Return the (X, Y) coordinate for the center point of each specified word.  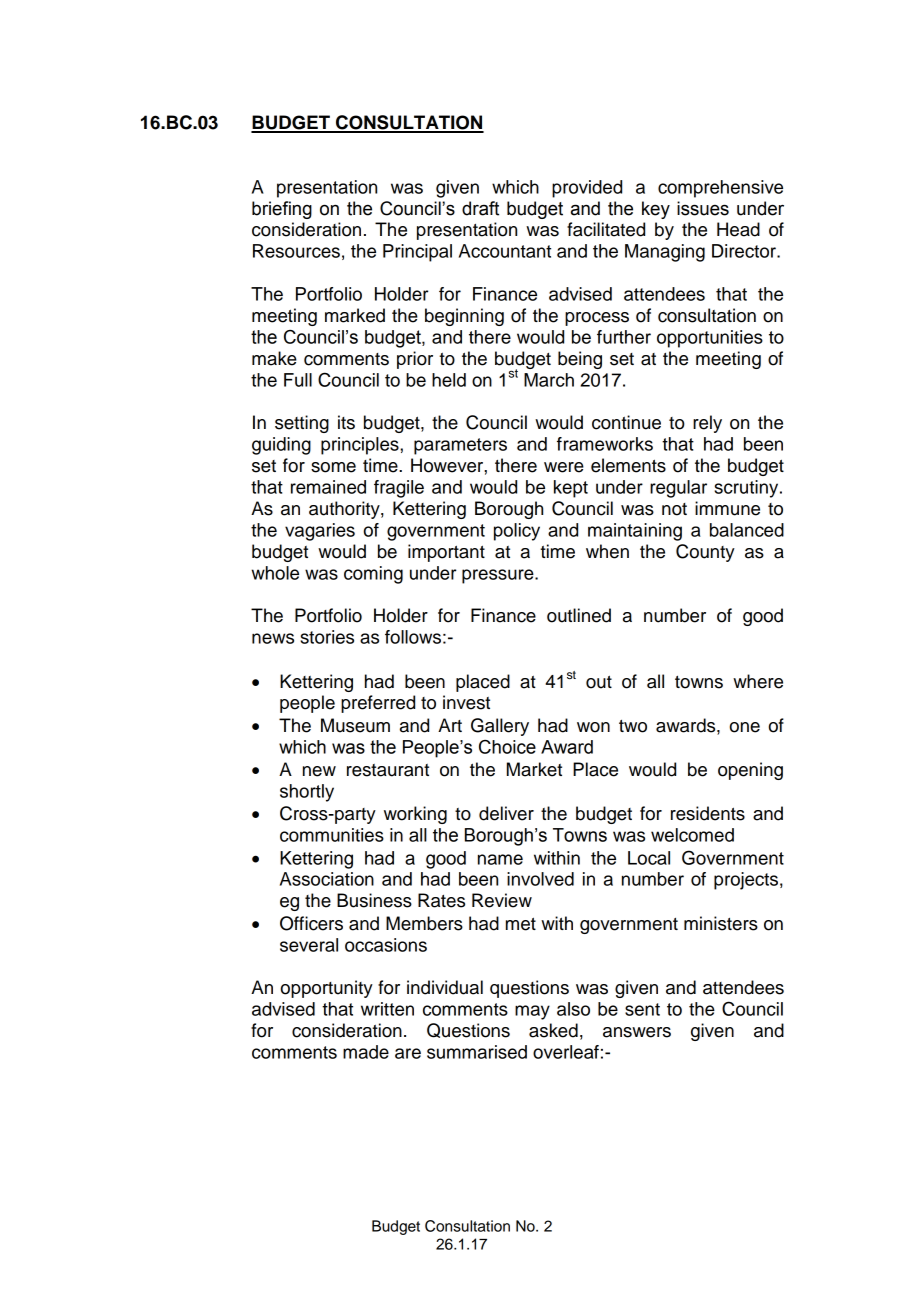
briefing (282, 210)
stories (327, 637)
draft (480, 208)
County (705, 553)
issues (703, 208)
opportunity (327, 989)
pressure (499, 576)
